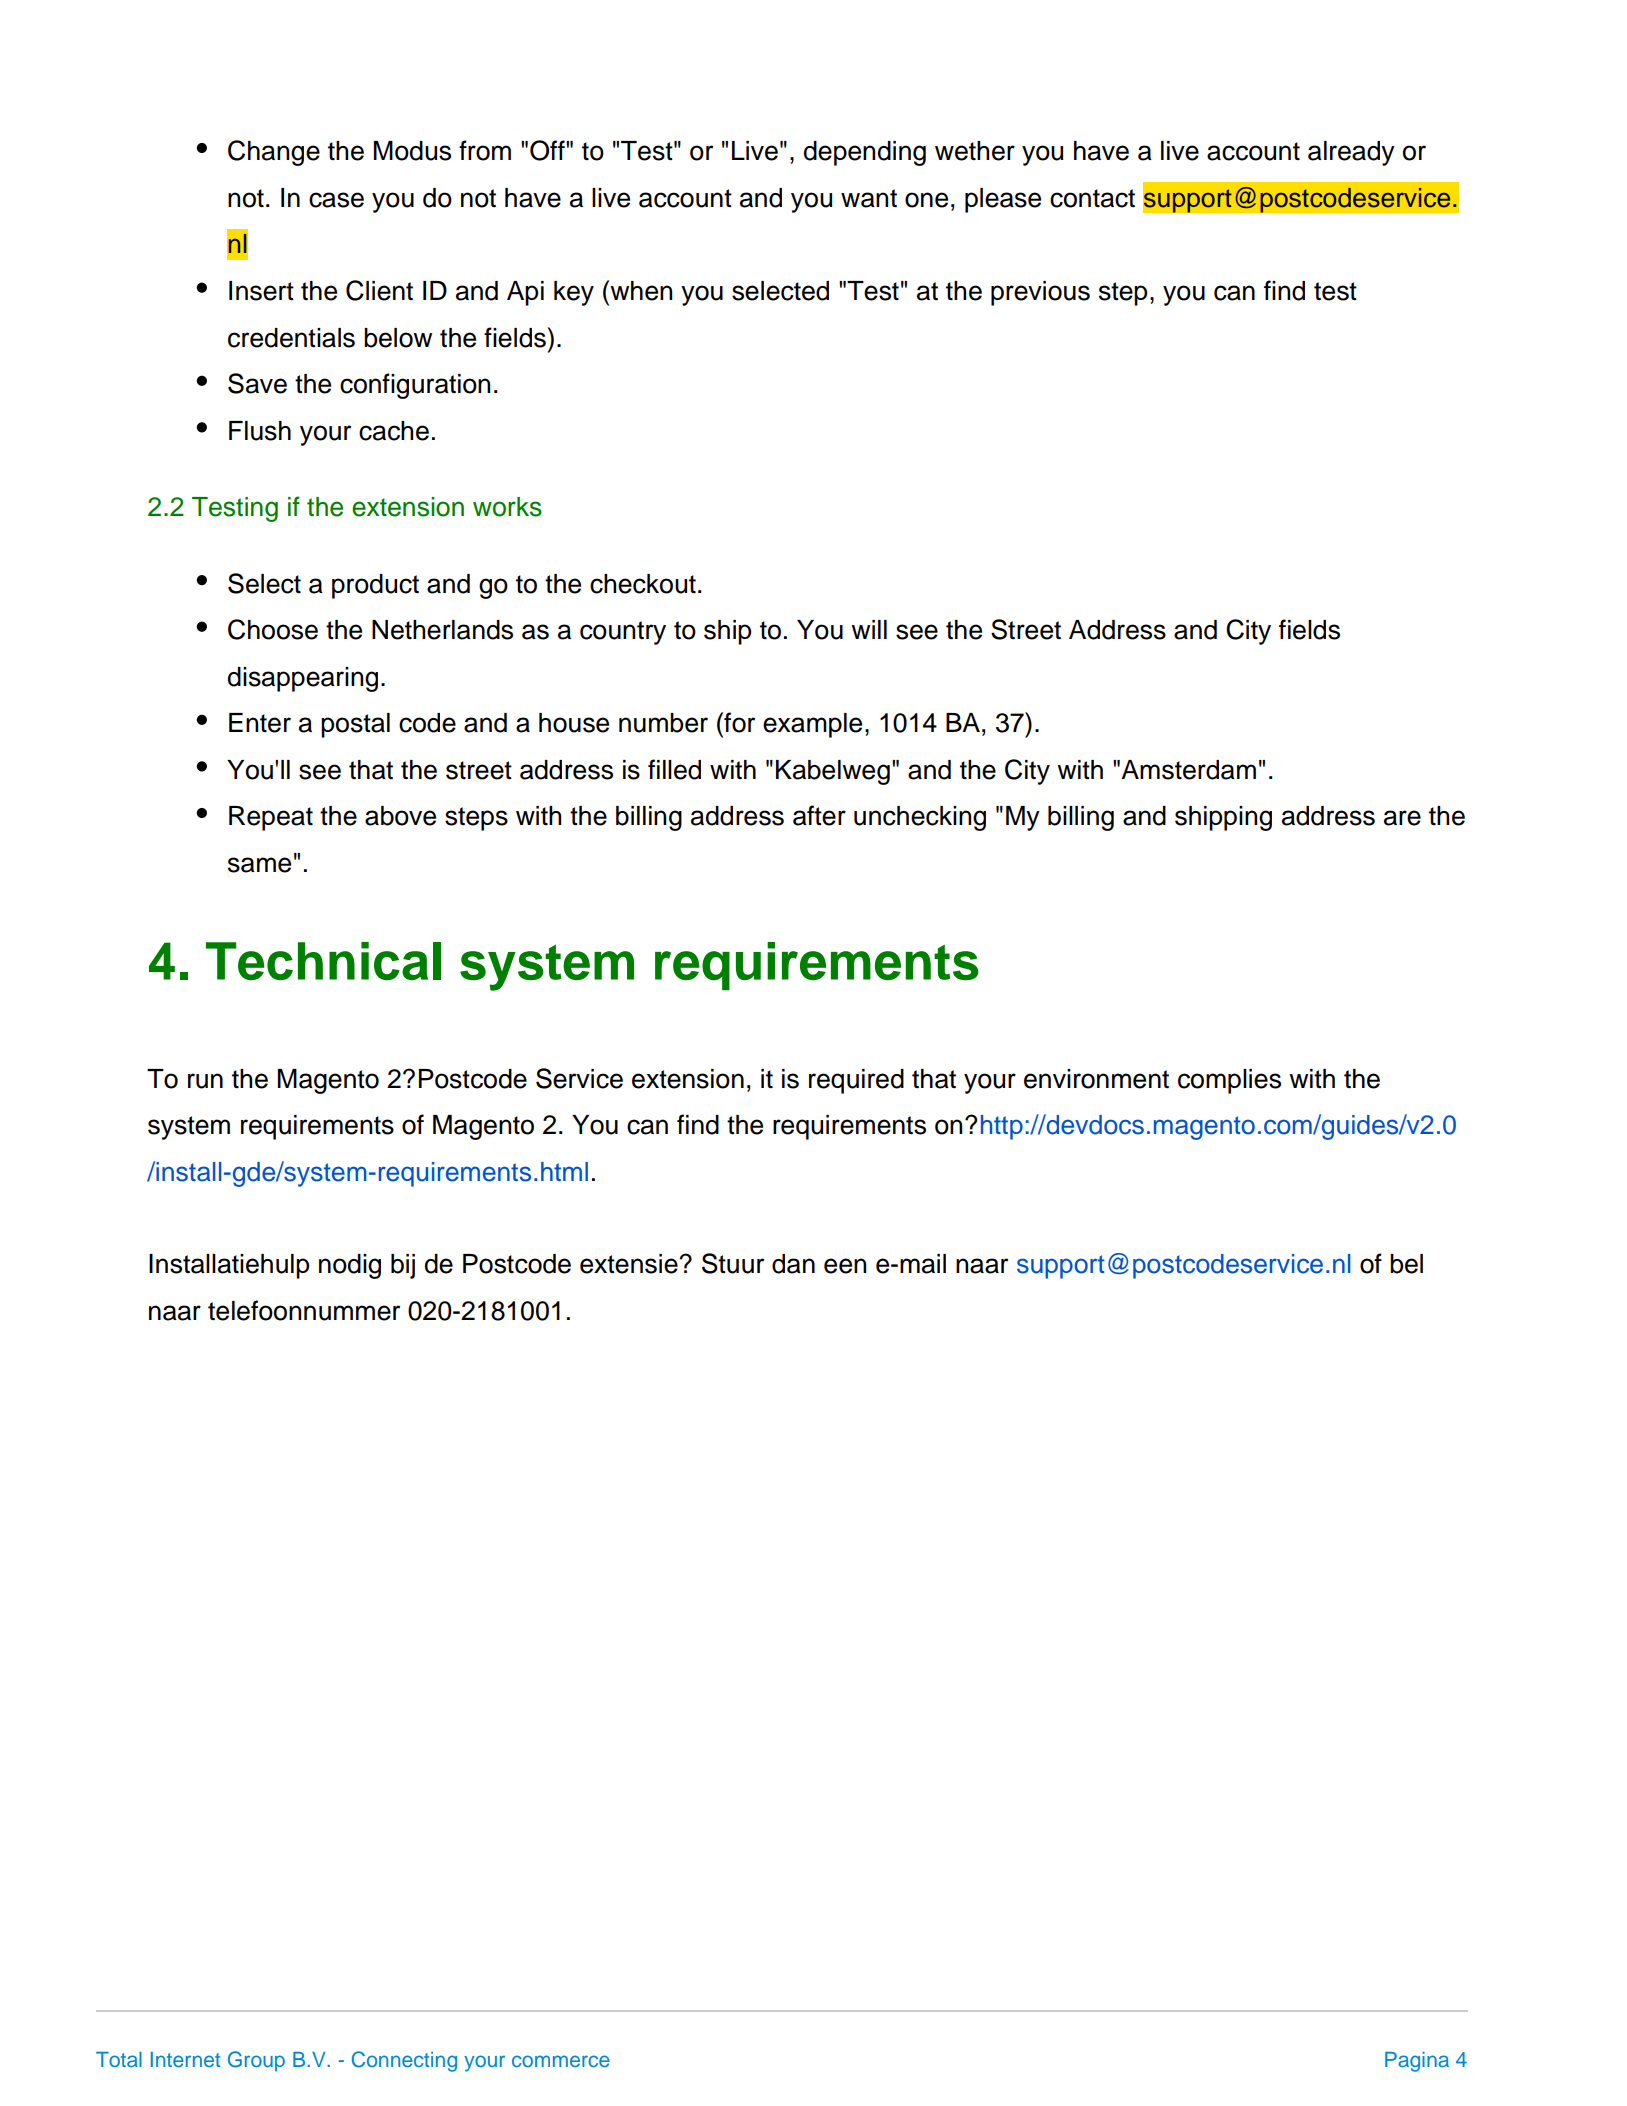 This page has width=1627, height=2106. What do you see at coordinates (336, 200) in the page?
I see `case` at bounding box center [336, 200].
